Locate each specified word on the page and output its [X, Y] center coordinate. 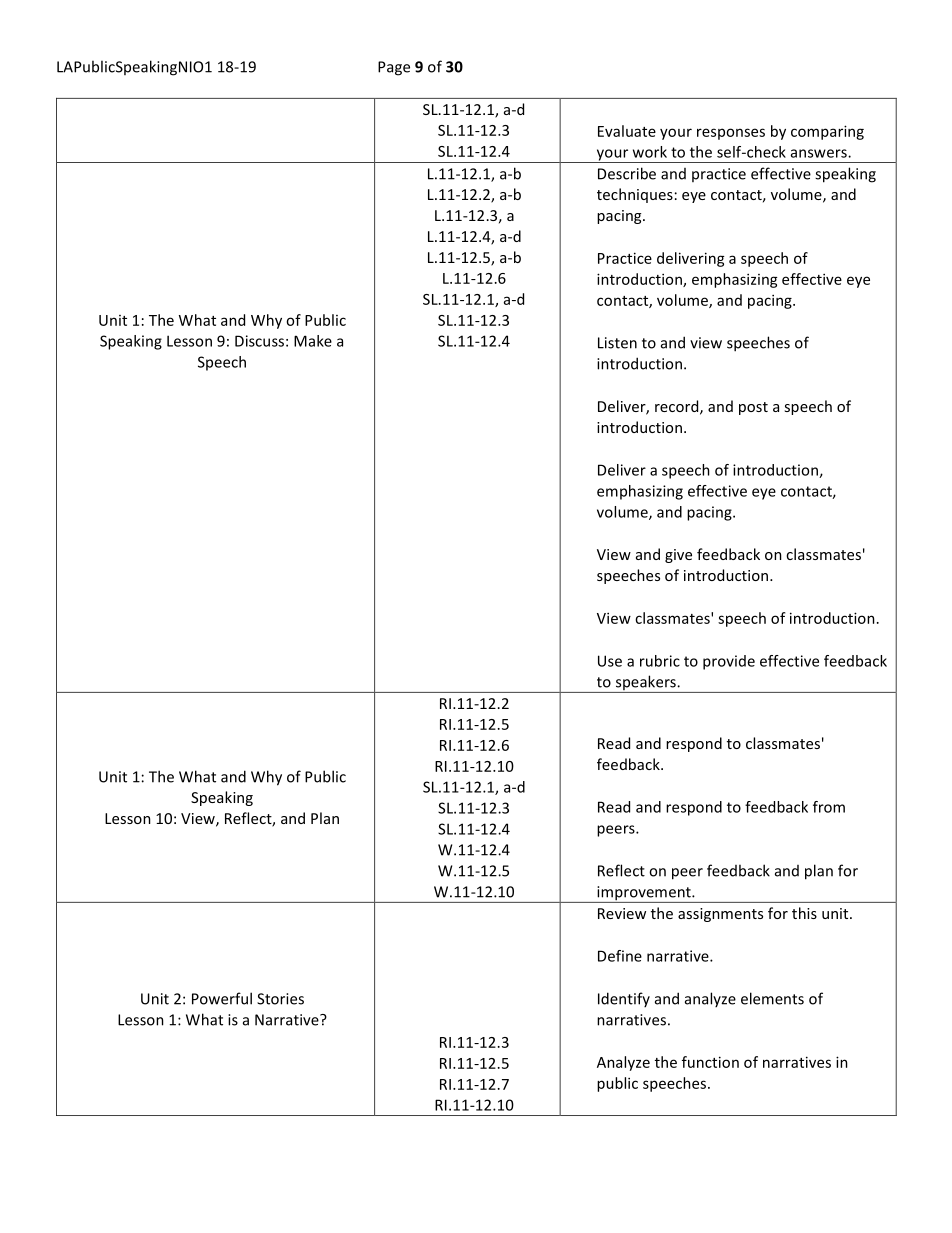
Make [313, 341]
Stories [280, 999]
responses [731, 134]
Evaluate [627, 131]
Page [394, 68]
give [678, 556]
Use [610, 661]
